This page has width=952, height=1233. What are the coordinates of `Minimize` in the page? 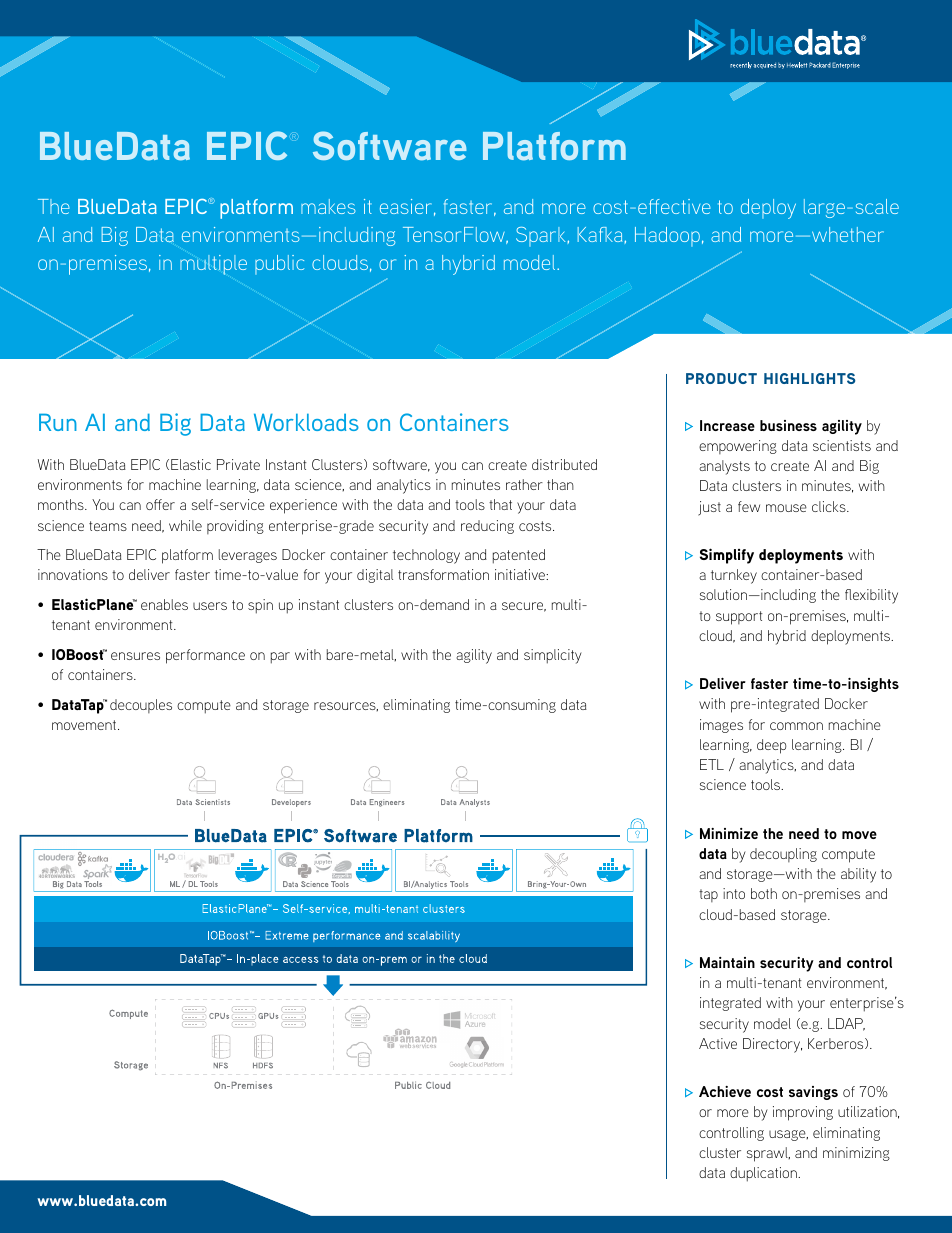 It's located at (729, 833).
